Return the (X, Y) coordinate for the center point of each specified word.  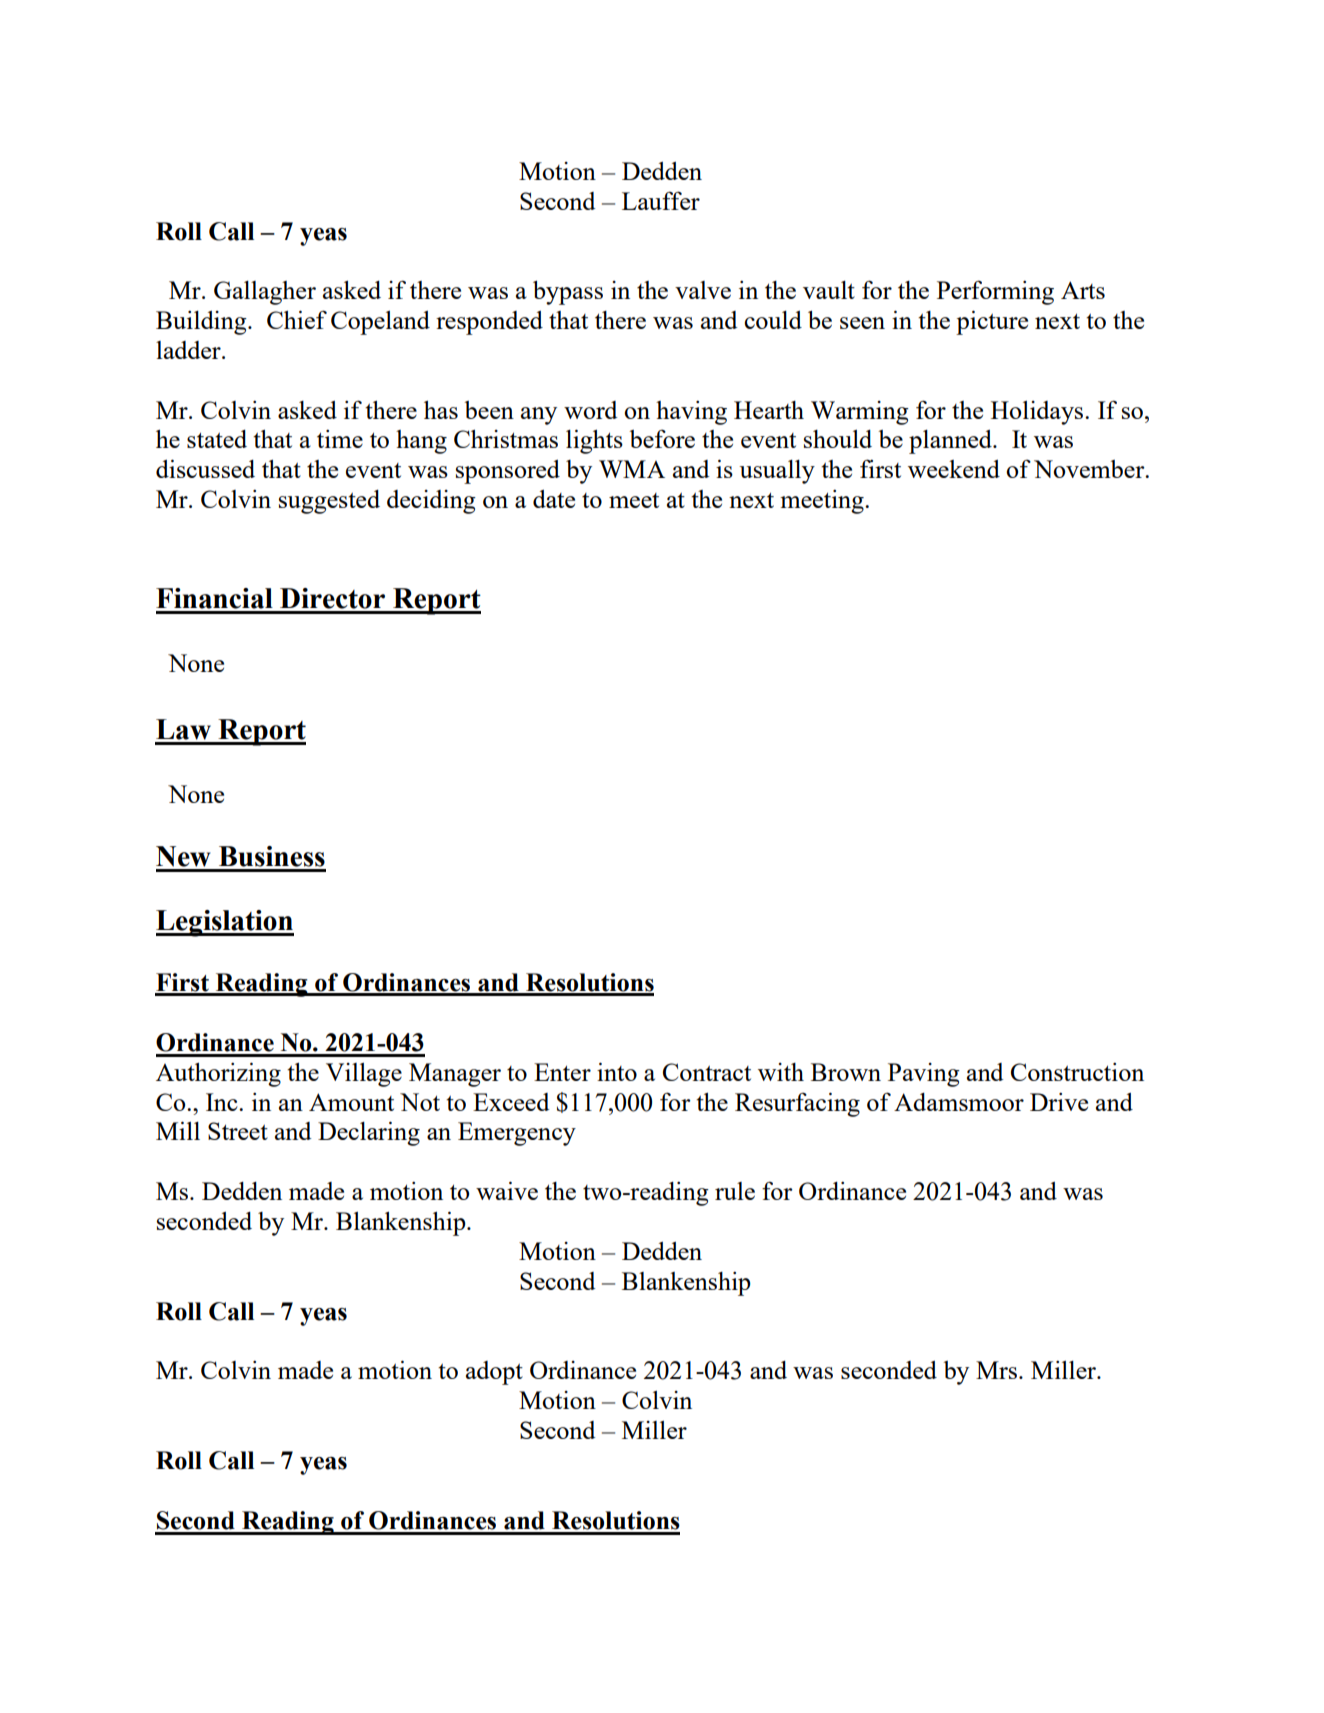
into (617, 1071)
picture (992, 322)
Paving (924, 1075)
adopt (494, 1373)
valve (703, 290)
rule (735, 1191)
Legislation (225, 923)
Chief (297, 319)
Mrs (996, 1370)
